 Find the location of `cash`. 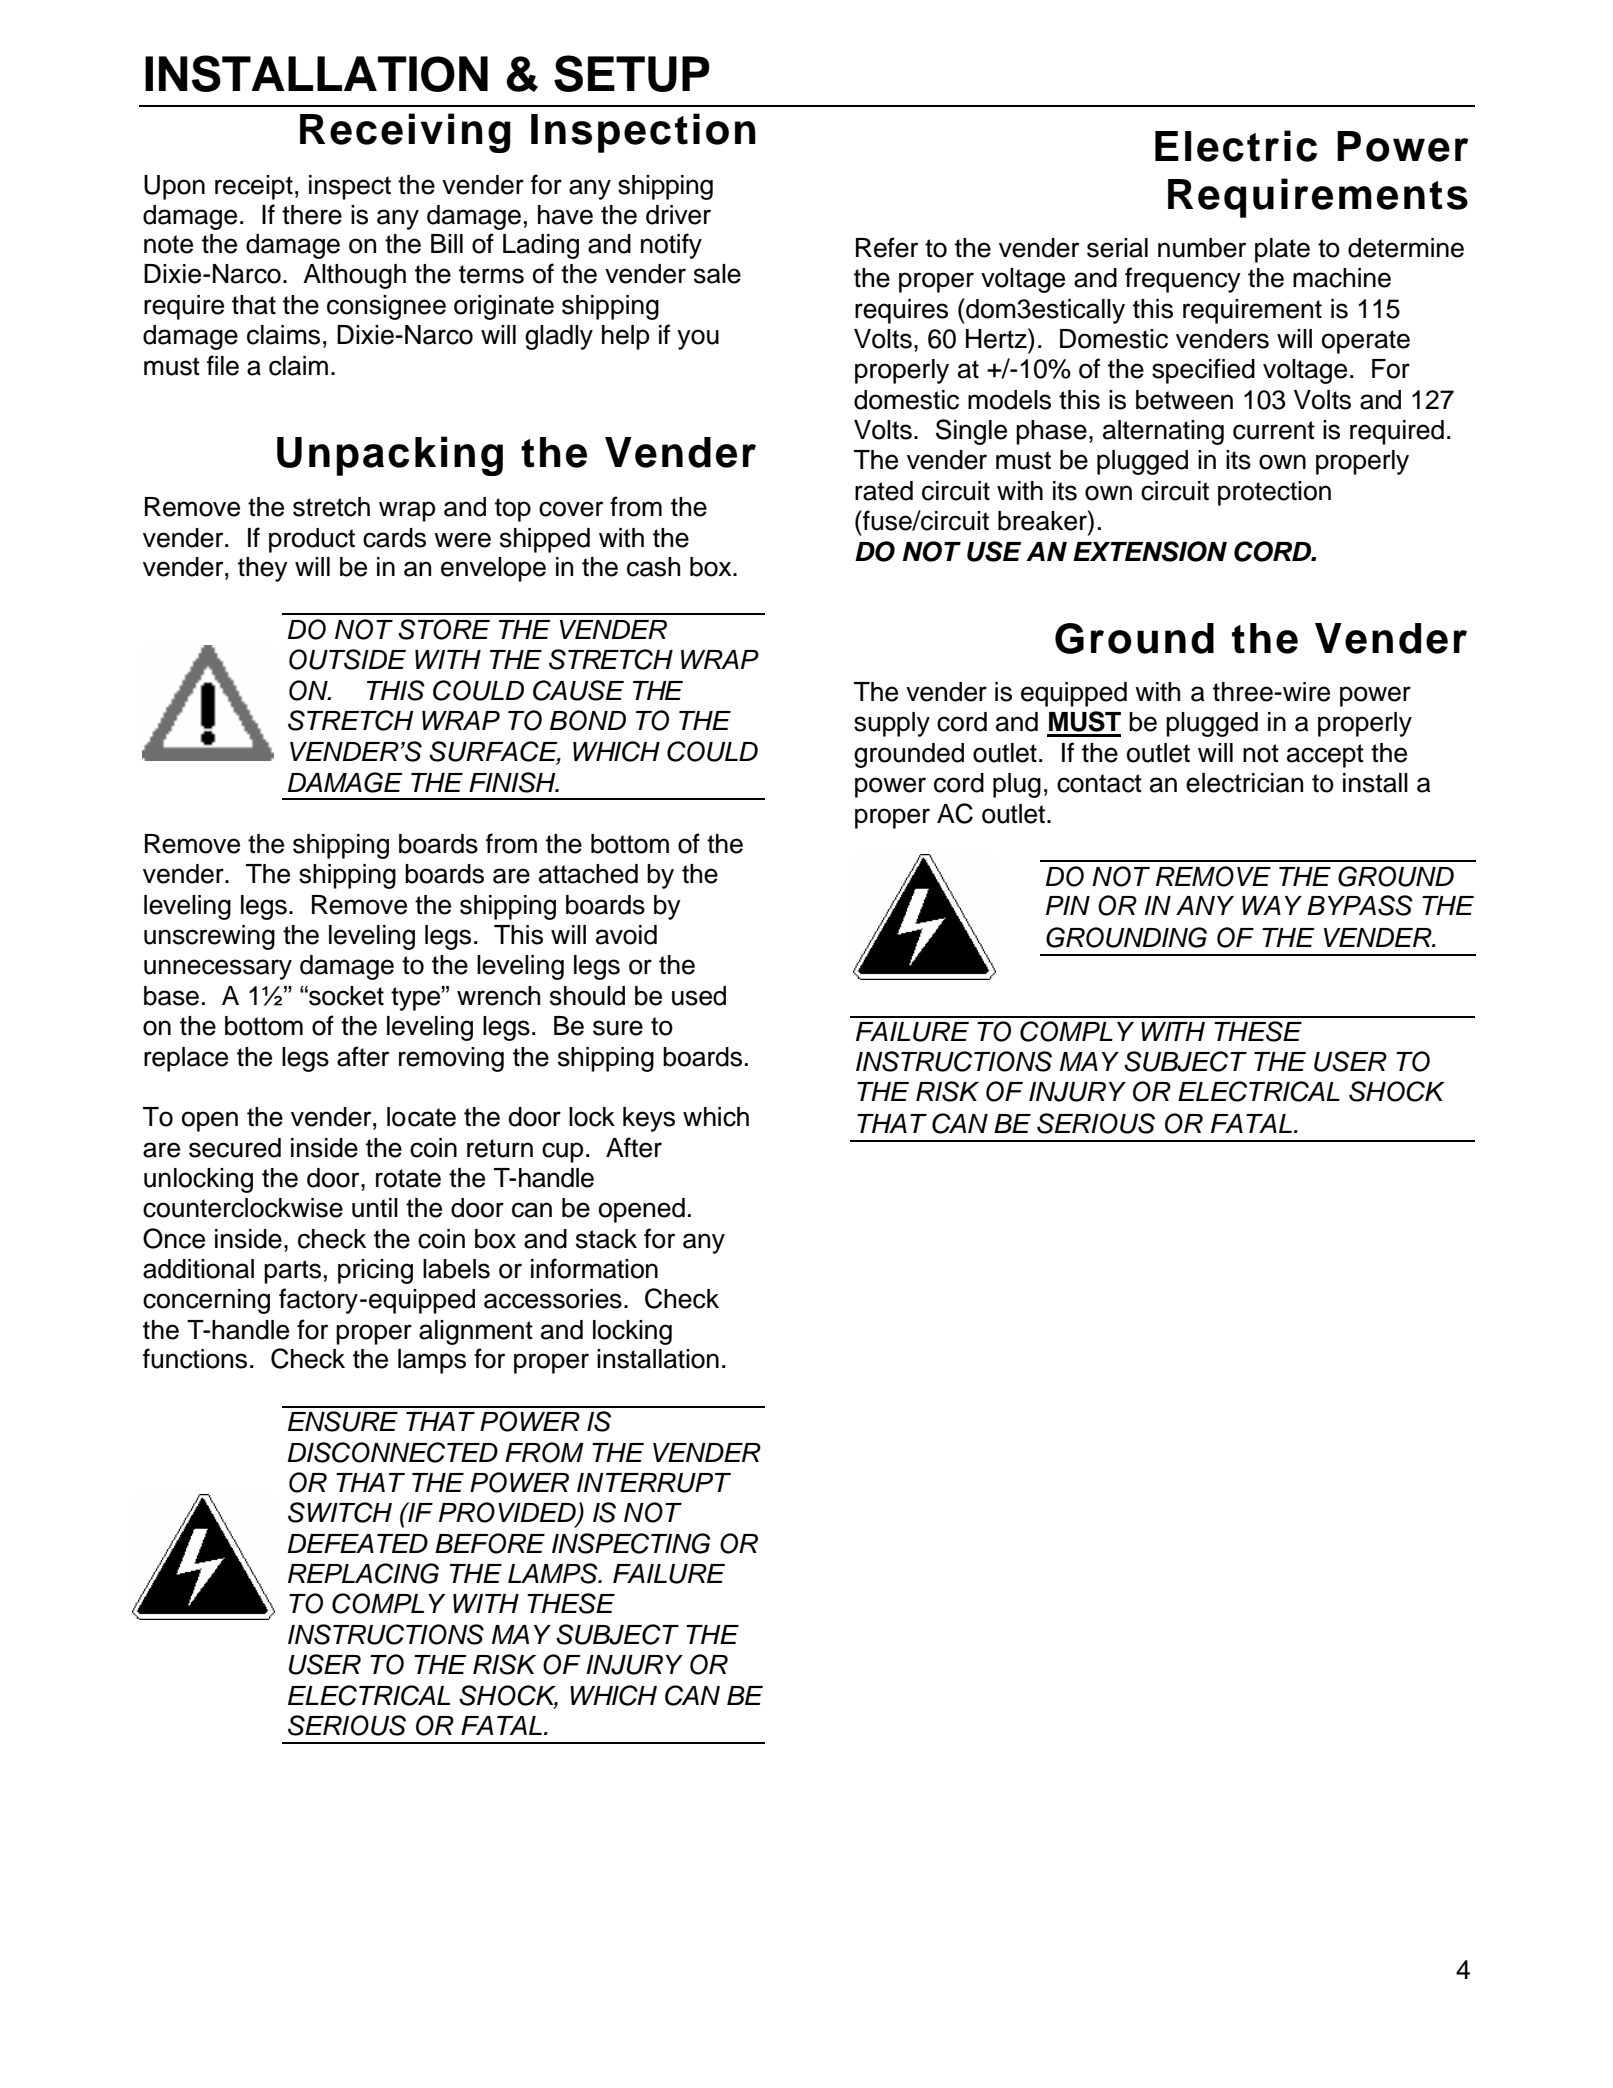

cash is located at coordinates (653, 567).
